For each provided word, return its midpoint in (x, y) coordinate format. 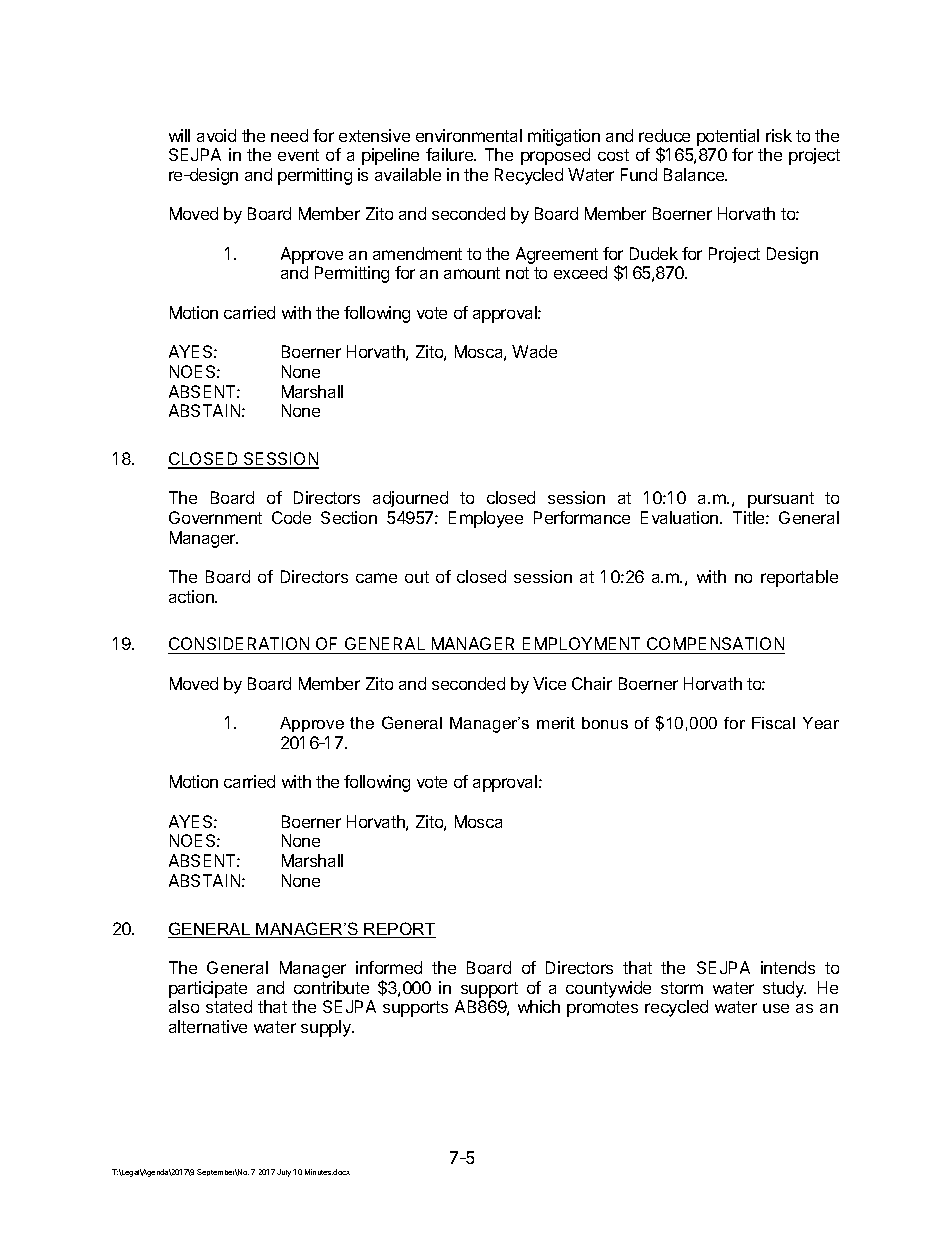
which (539, 1006)
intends (788, 967)
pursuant (781, 500)
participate (208, 989)
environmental (469, 135)
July (285, 1173)
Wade (534, 351)
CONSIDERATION (240, 645)
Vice (549, 683)
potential (728, 137)
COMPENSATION (715, 645)
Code (291, 517)
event (298, 155)
